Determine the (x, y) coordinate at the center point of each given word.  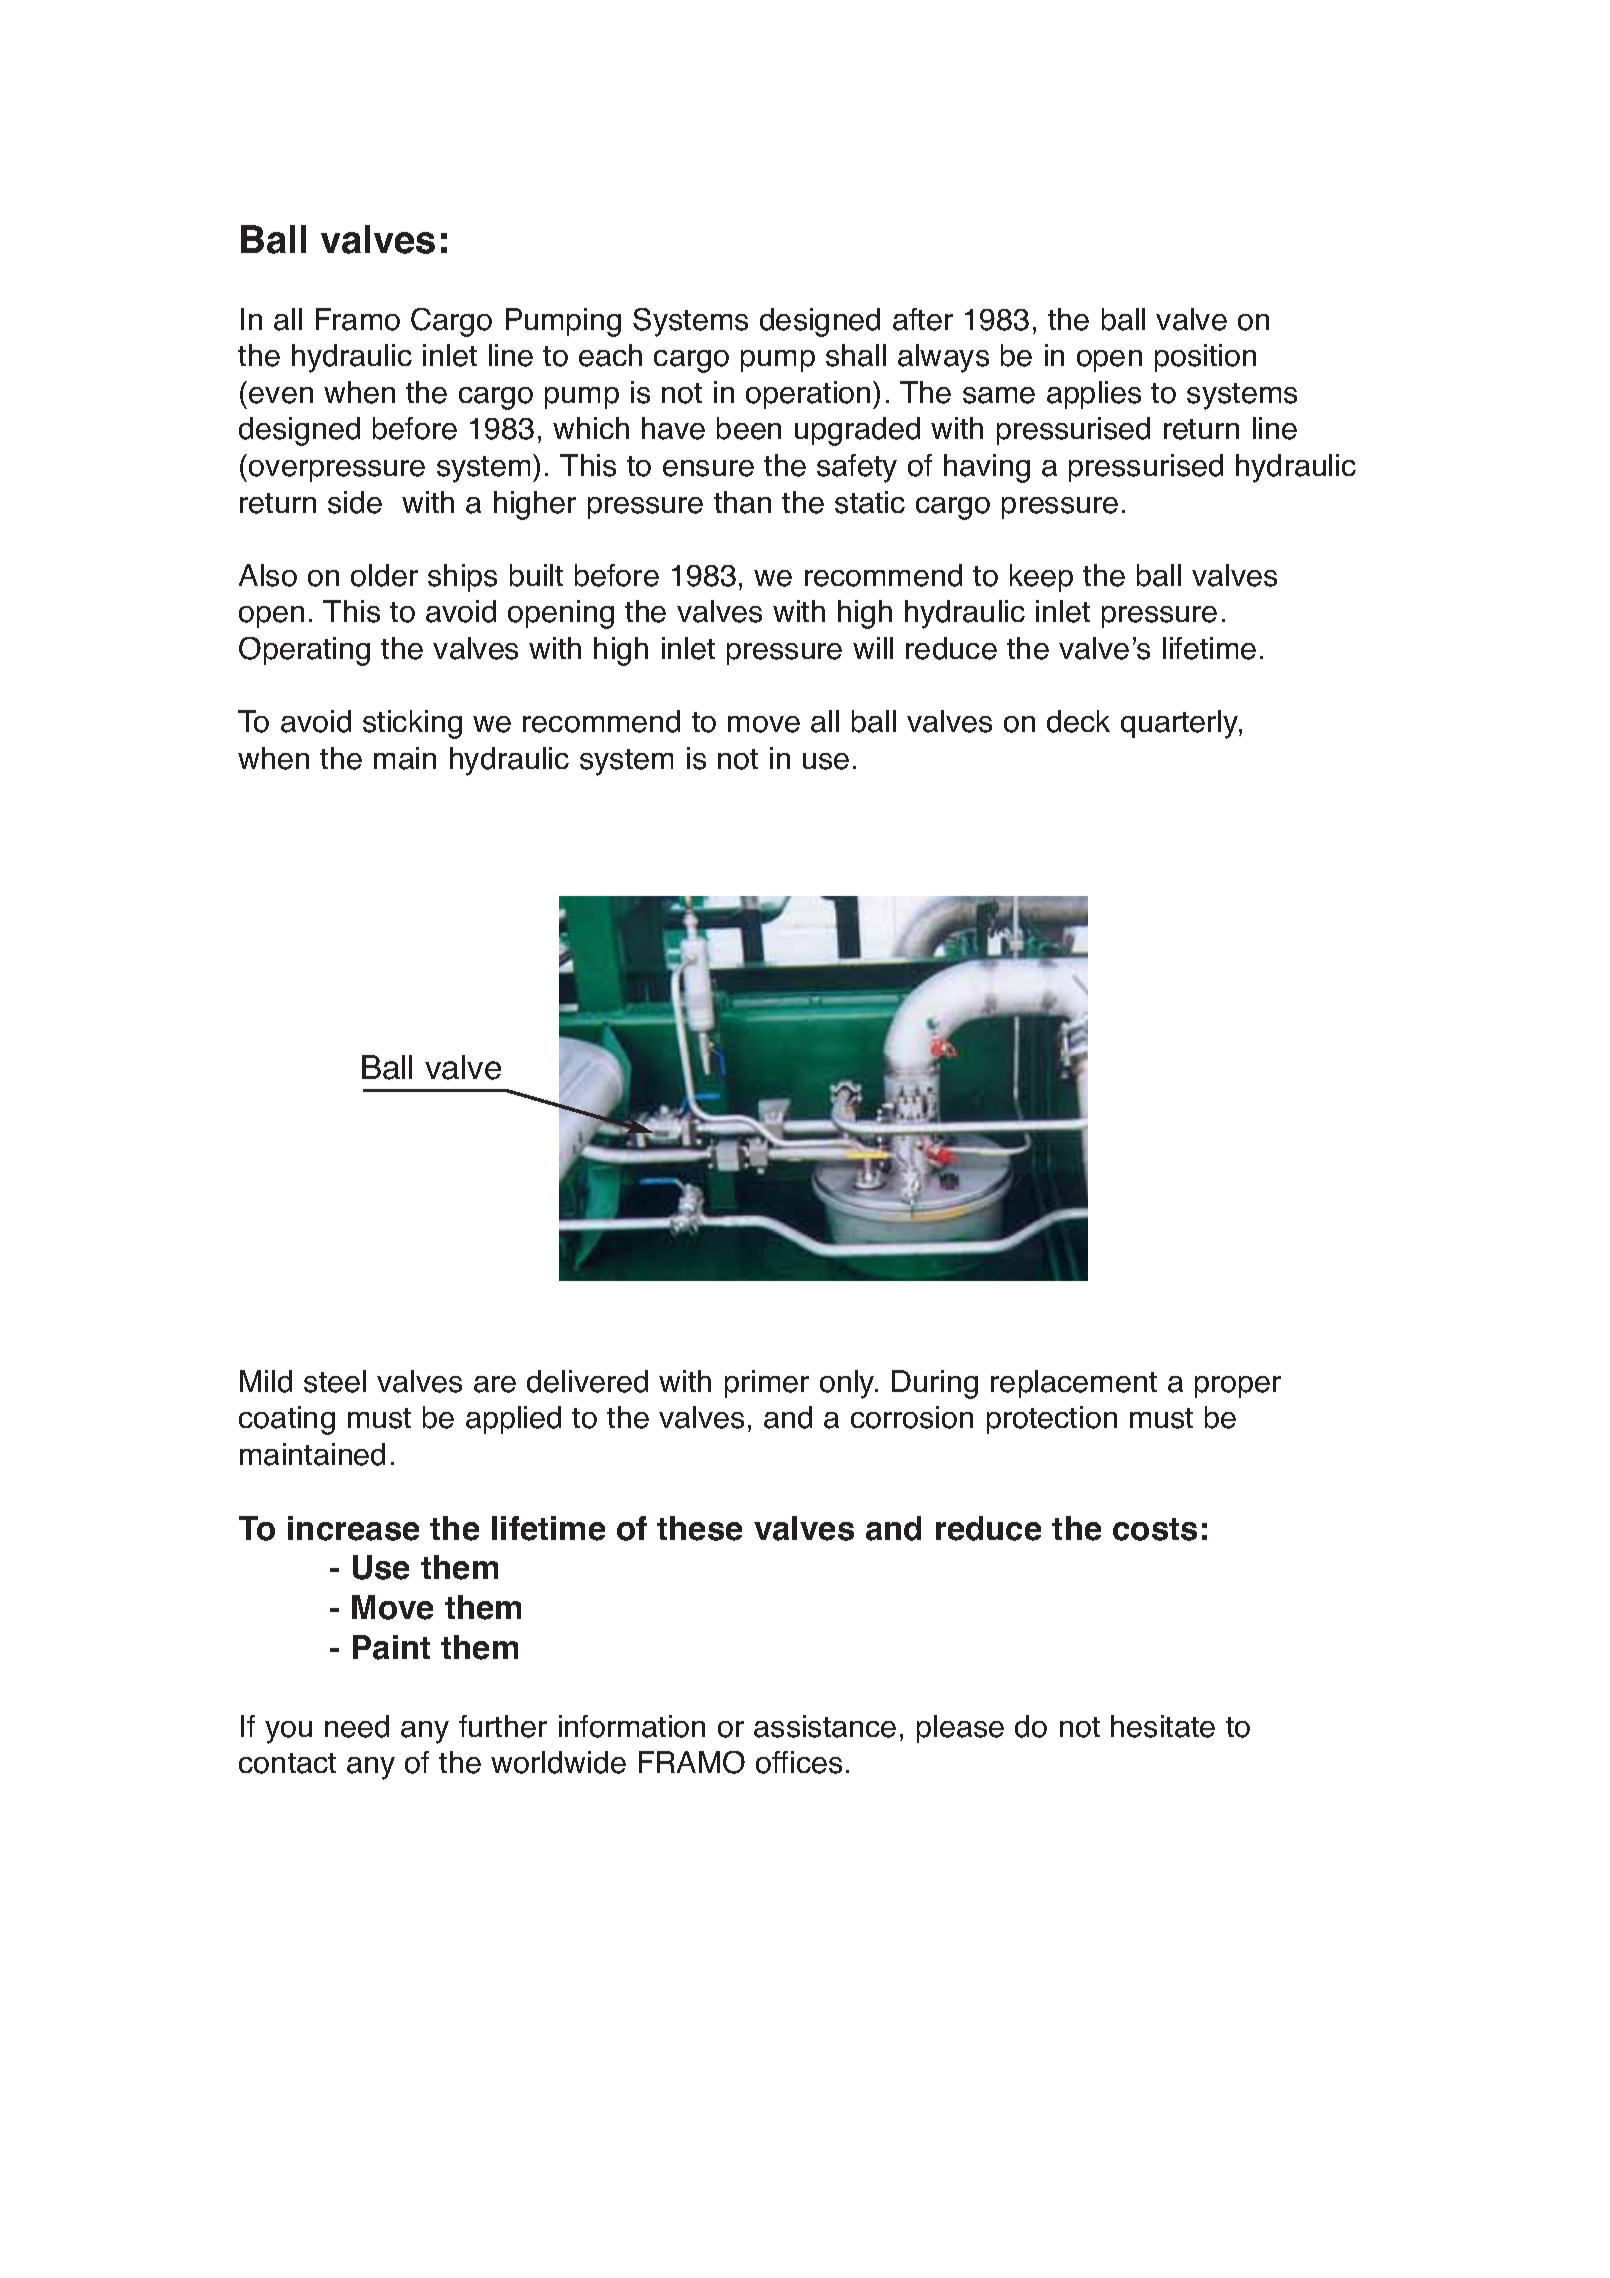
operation (808, 395)
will (873, 648)
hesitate (1163, 1726)
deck (1078, 721)
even (281, 395)
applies (1094, 395)
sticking (412, 724)
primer (767, 1384)
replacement (1074, 1384)
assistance (825, 1726)
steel (335, 1381)
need (357, 1726)
